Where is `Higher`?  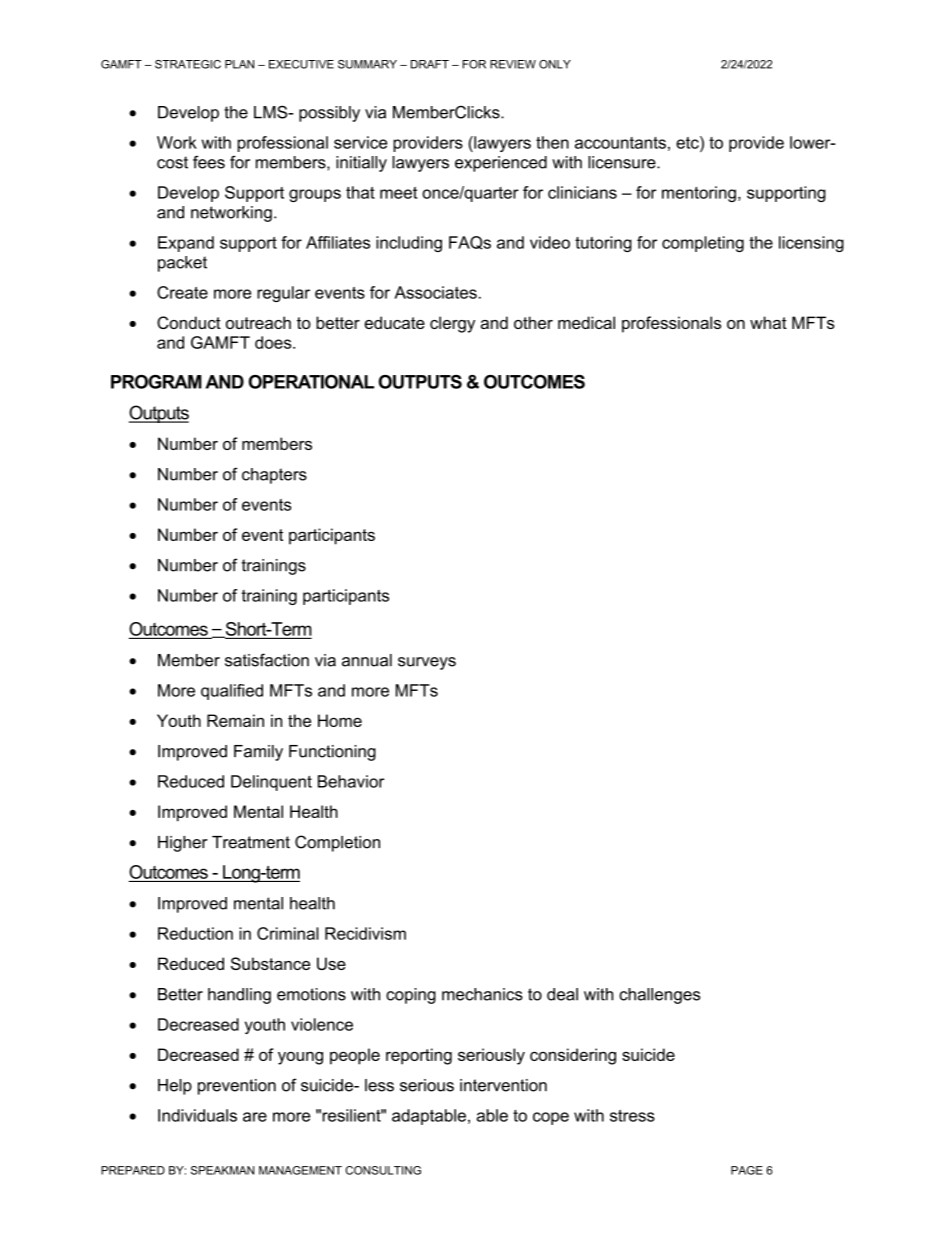 Higher is located at coordinates (183, 844).
